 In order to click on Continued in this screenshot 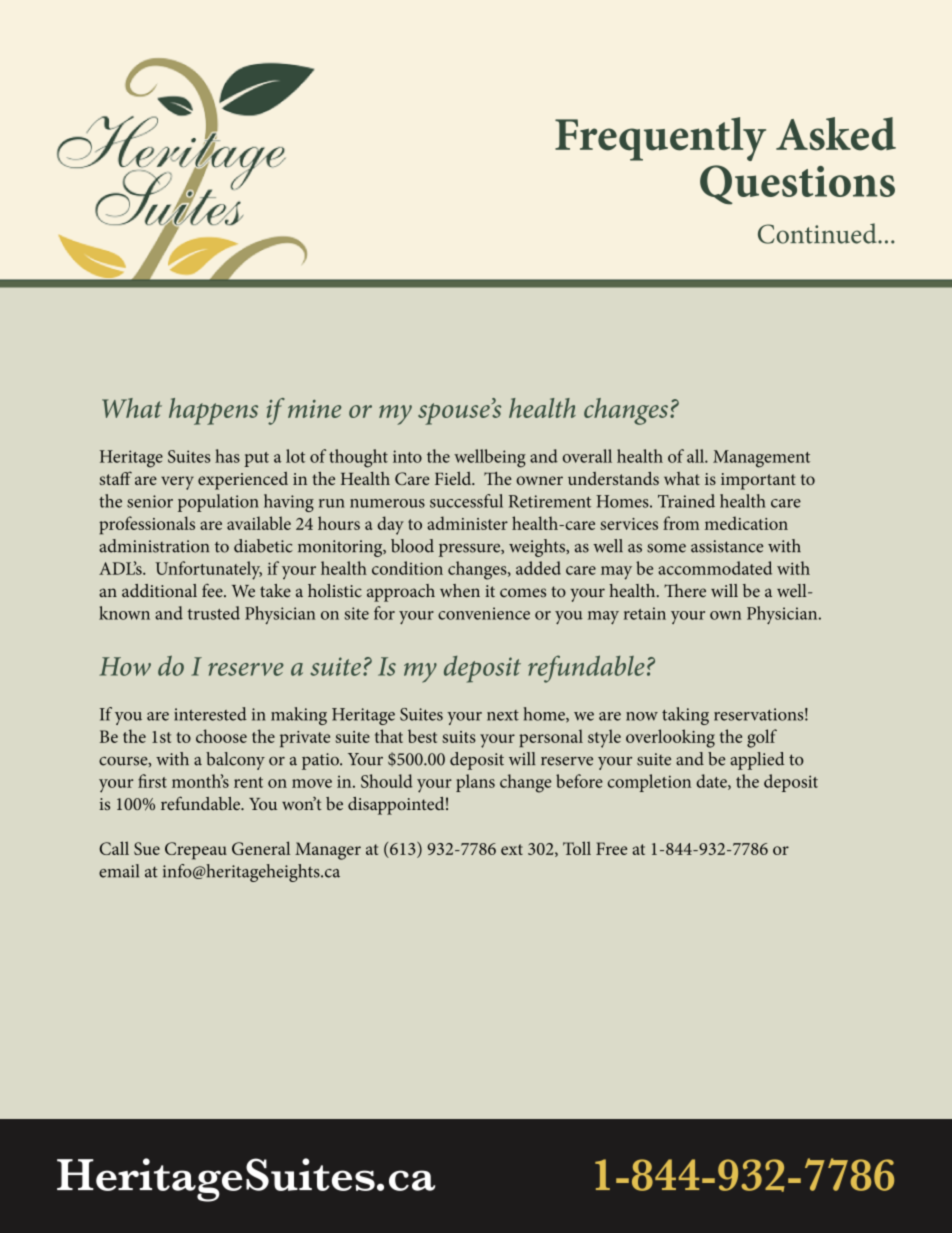, I will do `click(818, 233)`.
